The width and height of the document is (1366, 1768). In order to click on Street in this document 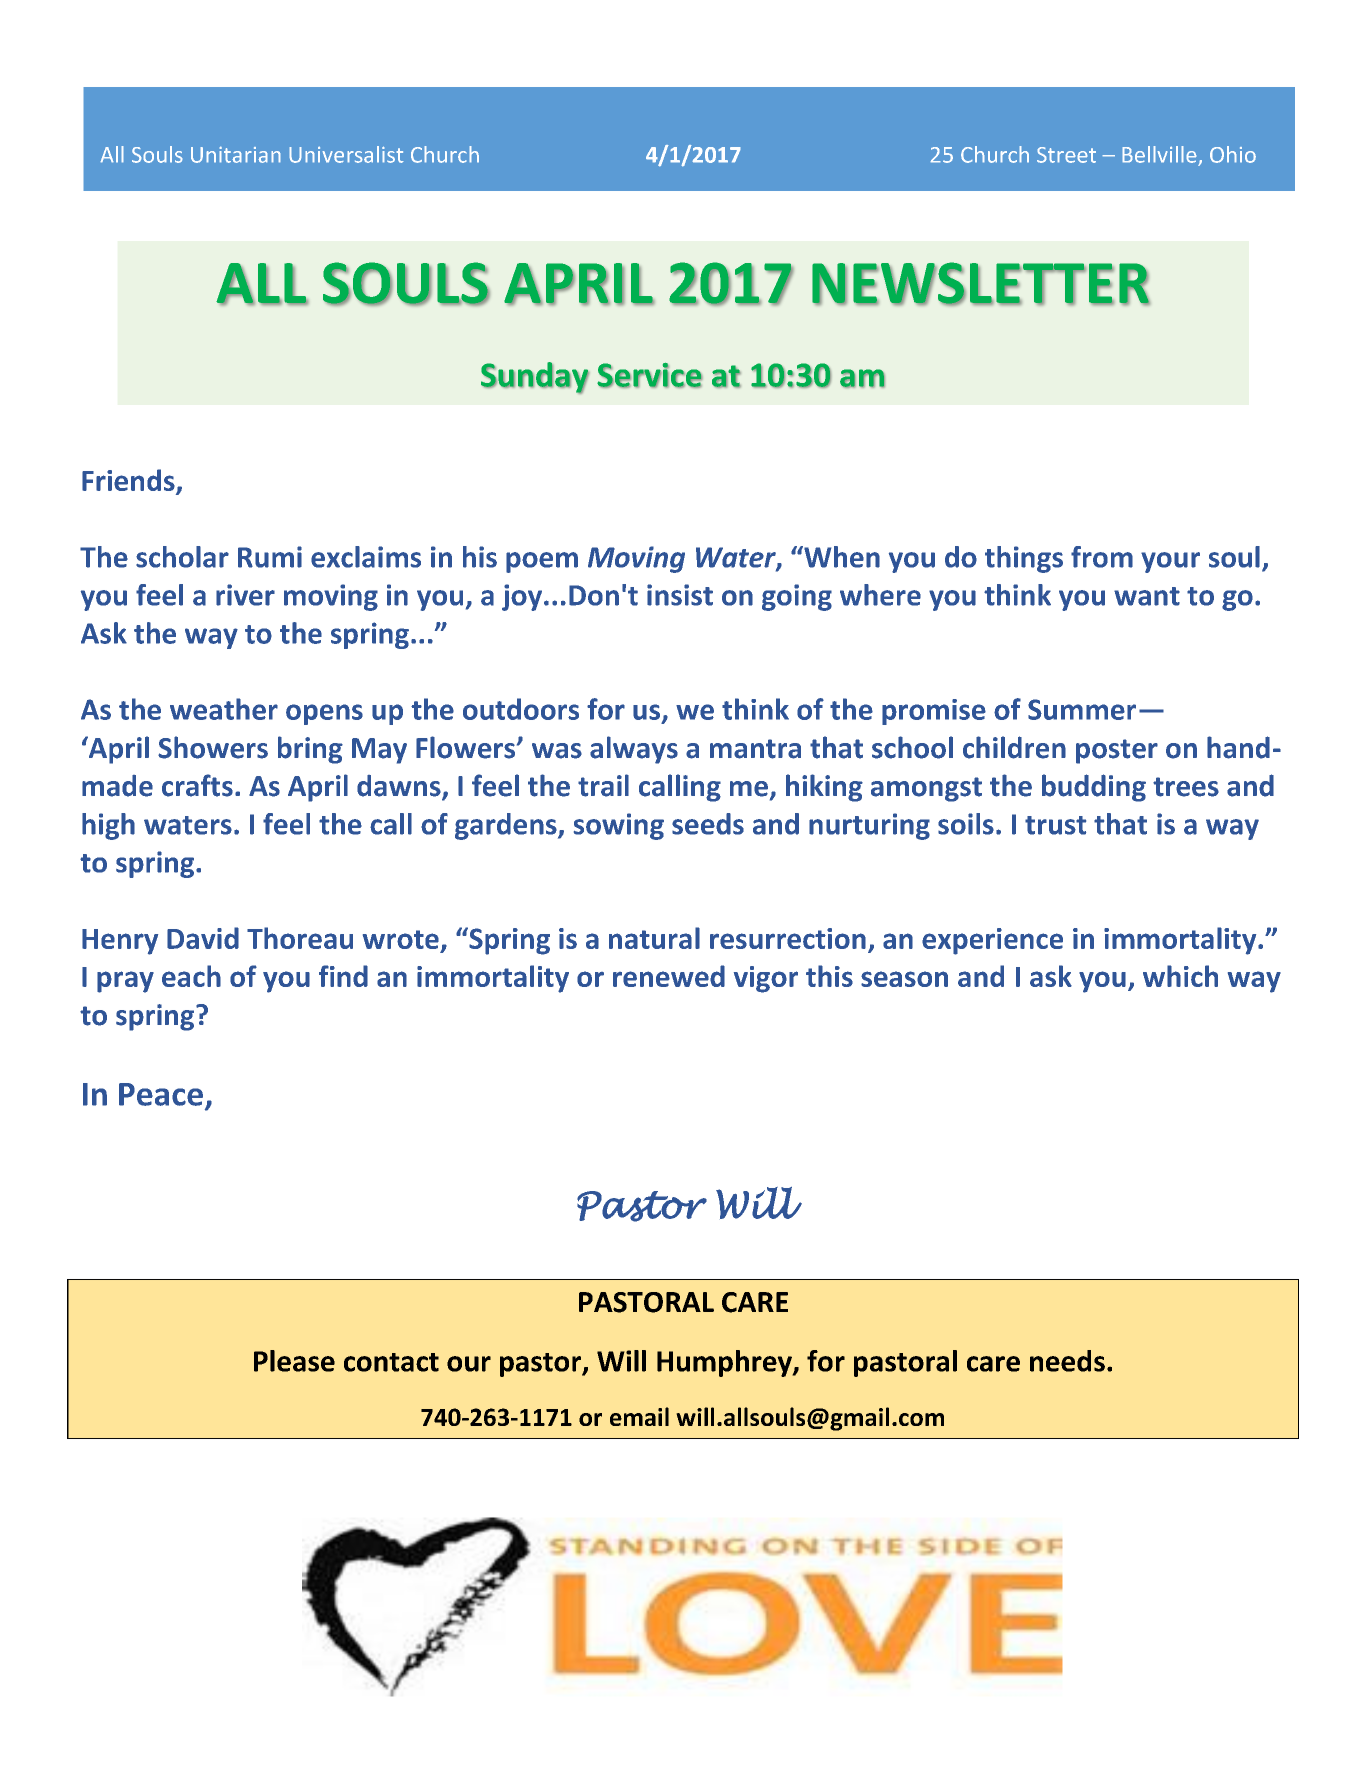, I will do `click(1066, 155)`.
